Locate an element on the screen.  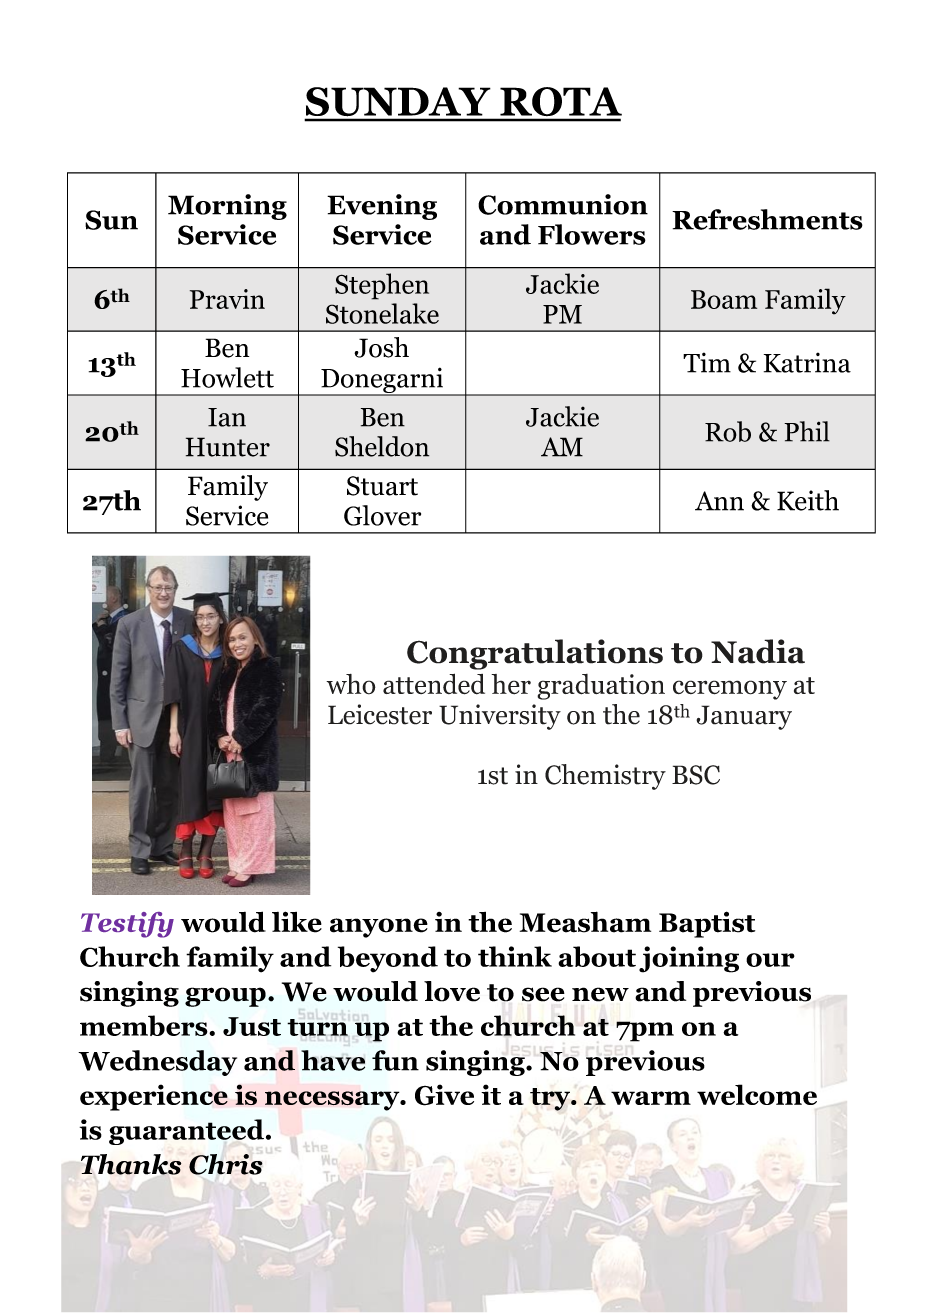
Evening is located at coordinates (382, 207).
